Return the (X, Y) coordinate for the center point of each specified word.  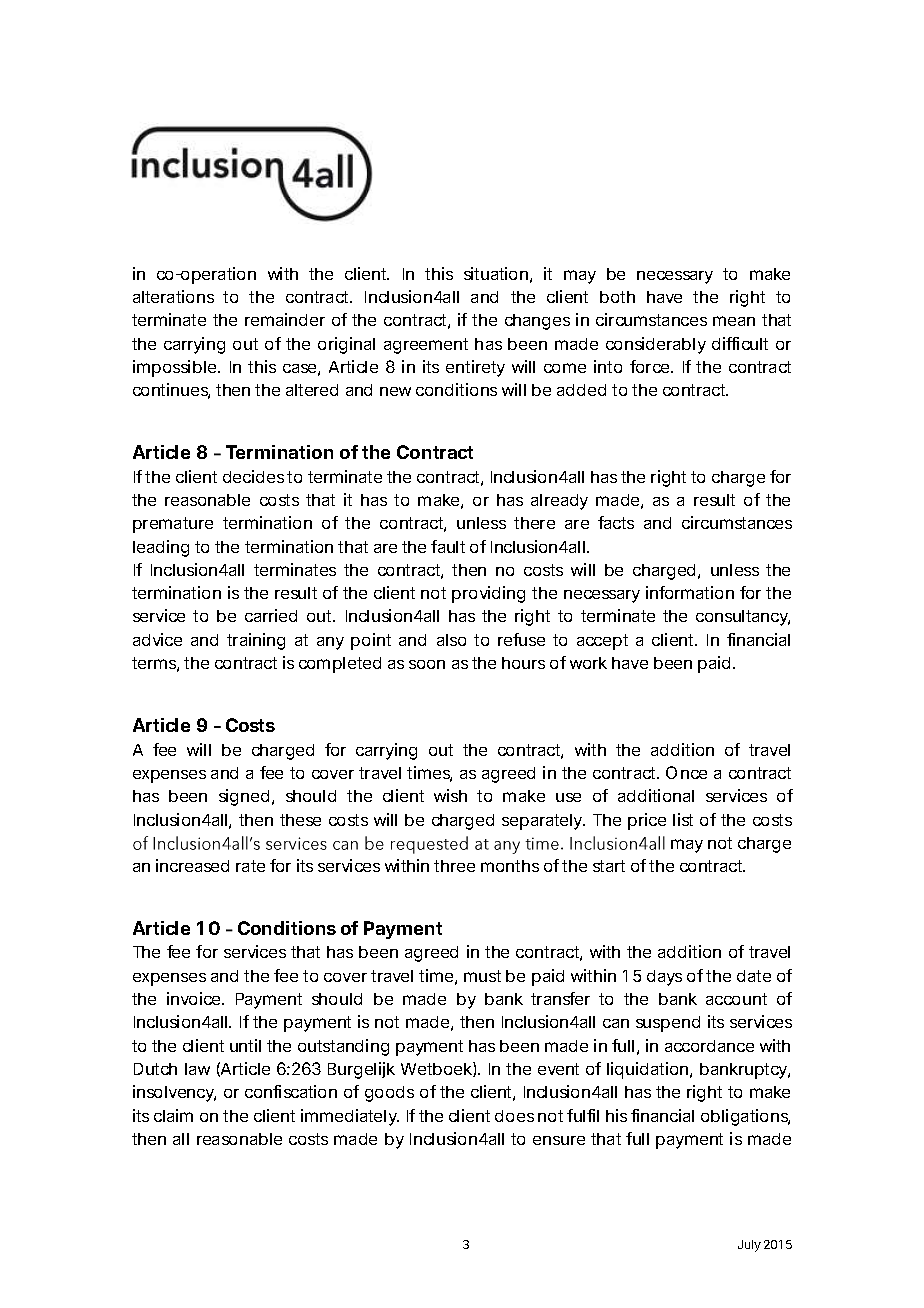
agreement (426, 346)
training (256, 641)
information (690, 592)
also (451, 640)
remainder (285, 319)
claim (173, 1115)
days (664, 978)
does (514, 1116)
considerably (656, 345)
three (454, 866)
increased (192, 865)
